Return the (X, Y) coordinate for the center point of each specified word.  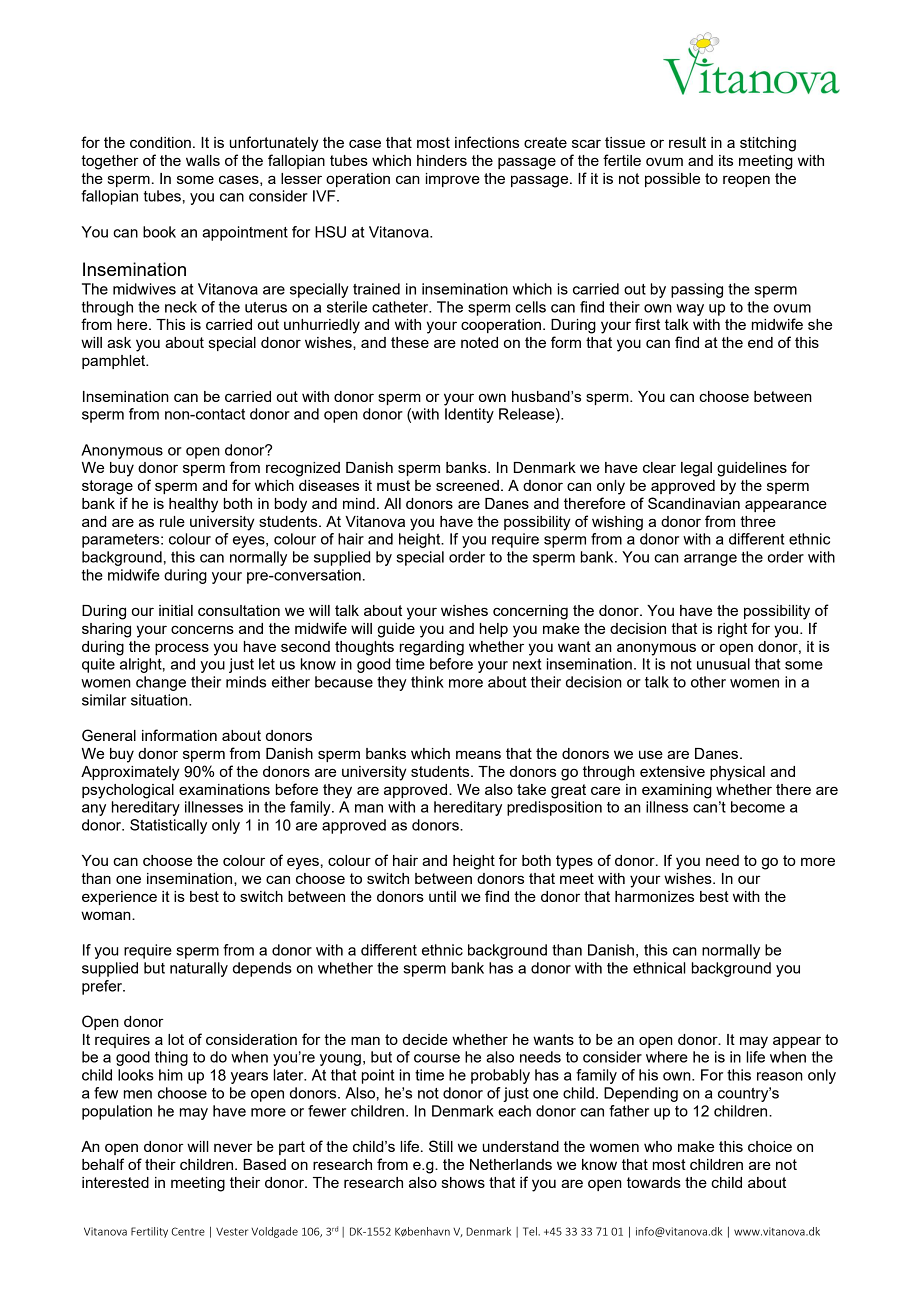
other (708, 682)
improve (453, 180)
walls (203, 160)
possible (672, 180)
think (427, 682)
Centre (188, 1231)
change (161, 683)
